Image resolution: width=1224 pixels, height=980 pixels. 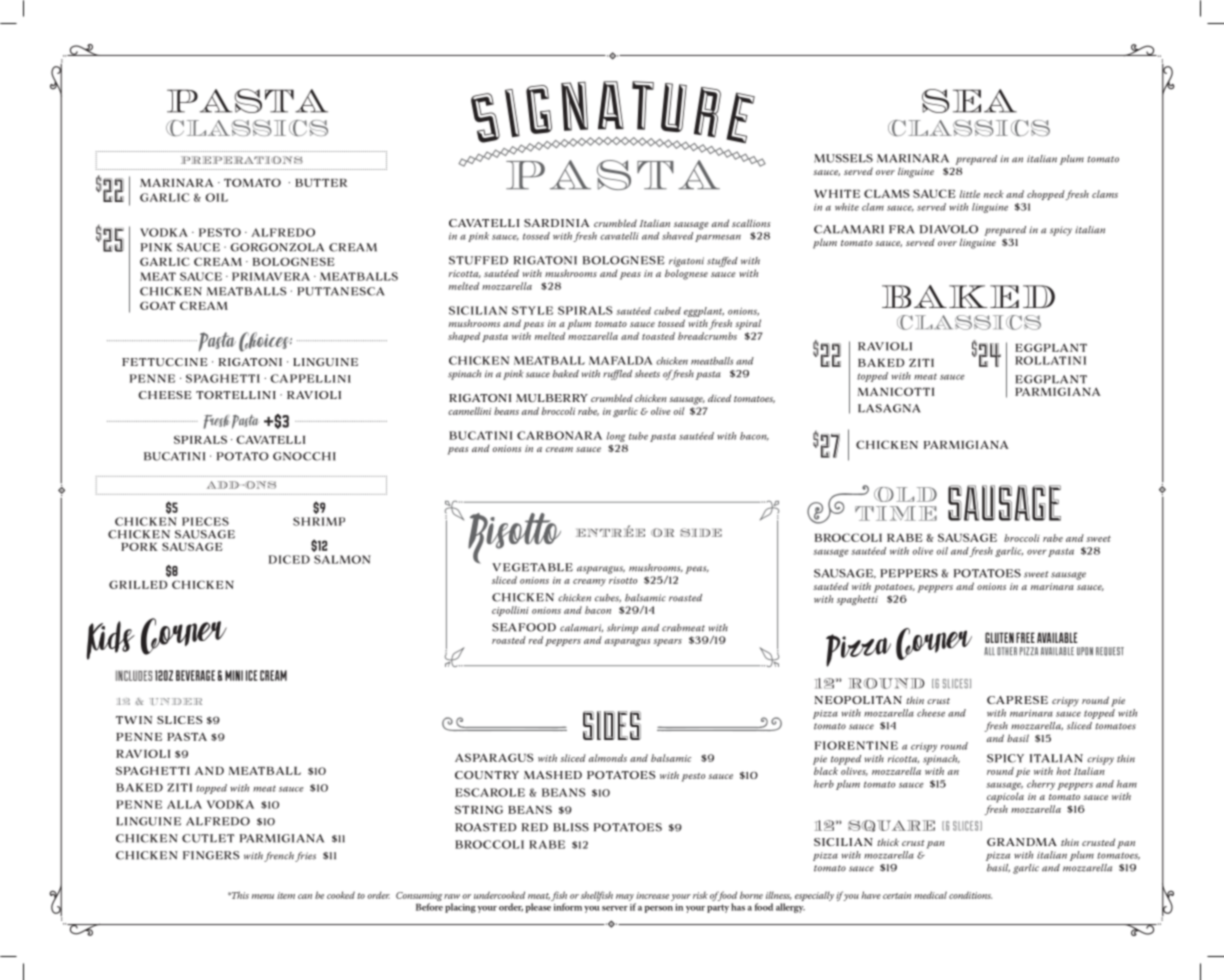 I want to click on TIME, so click(x=896, y=513).
